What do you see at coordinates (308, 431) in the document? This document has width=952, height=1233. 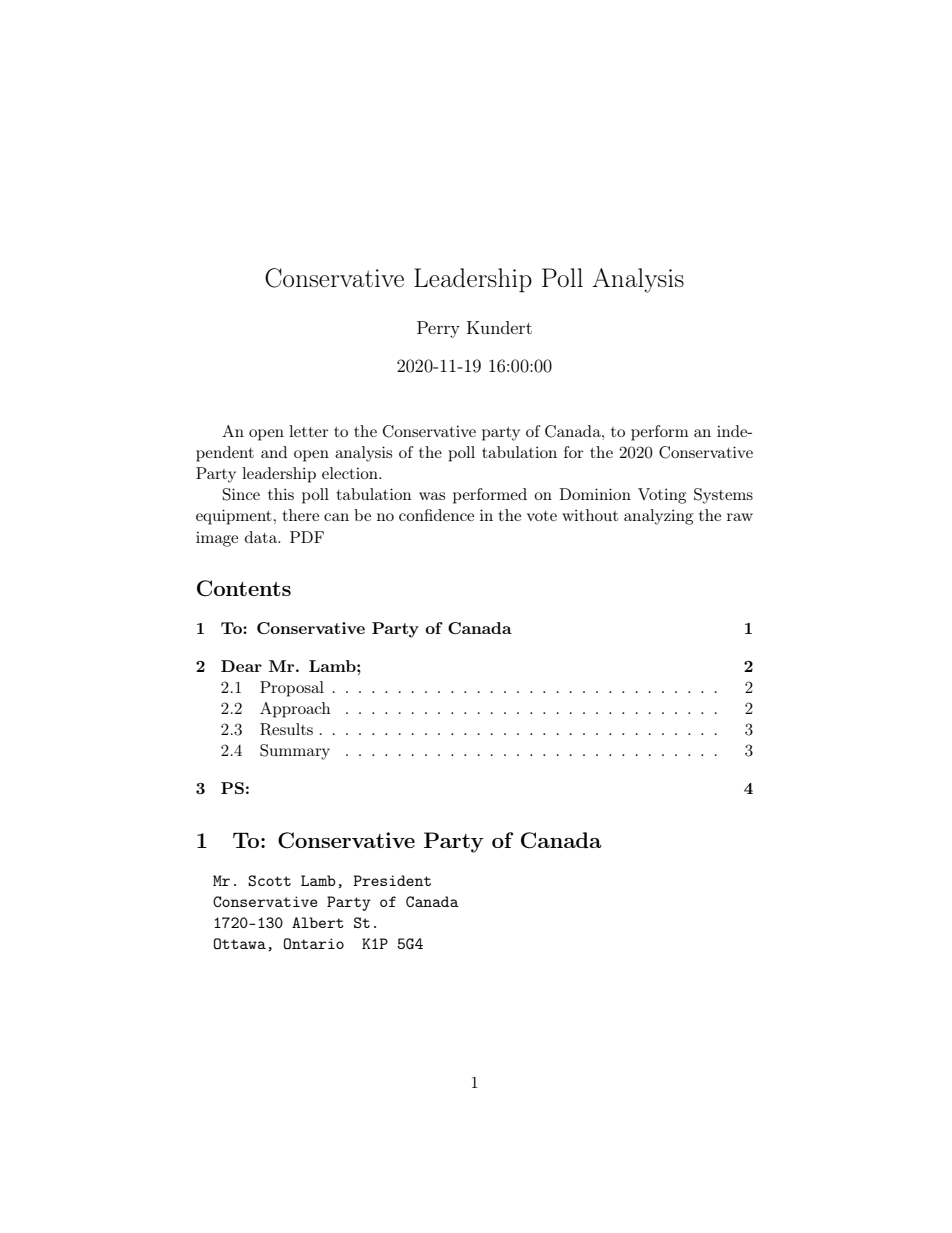 I see `letter` at bounding box center [308, 431].
